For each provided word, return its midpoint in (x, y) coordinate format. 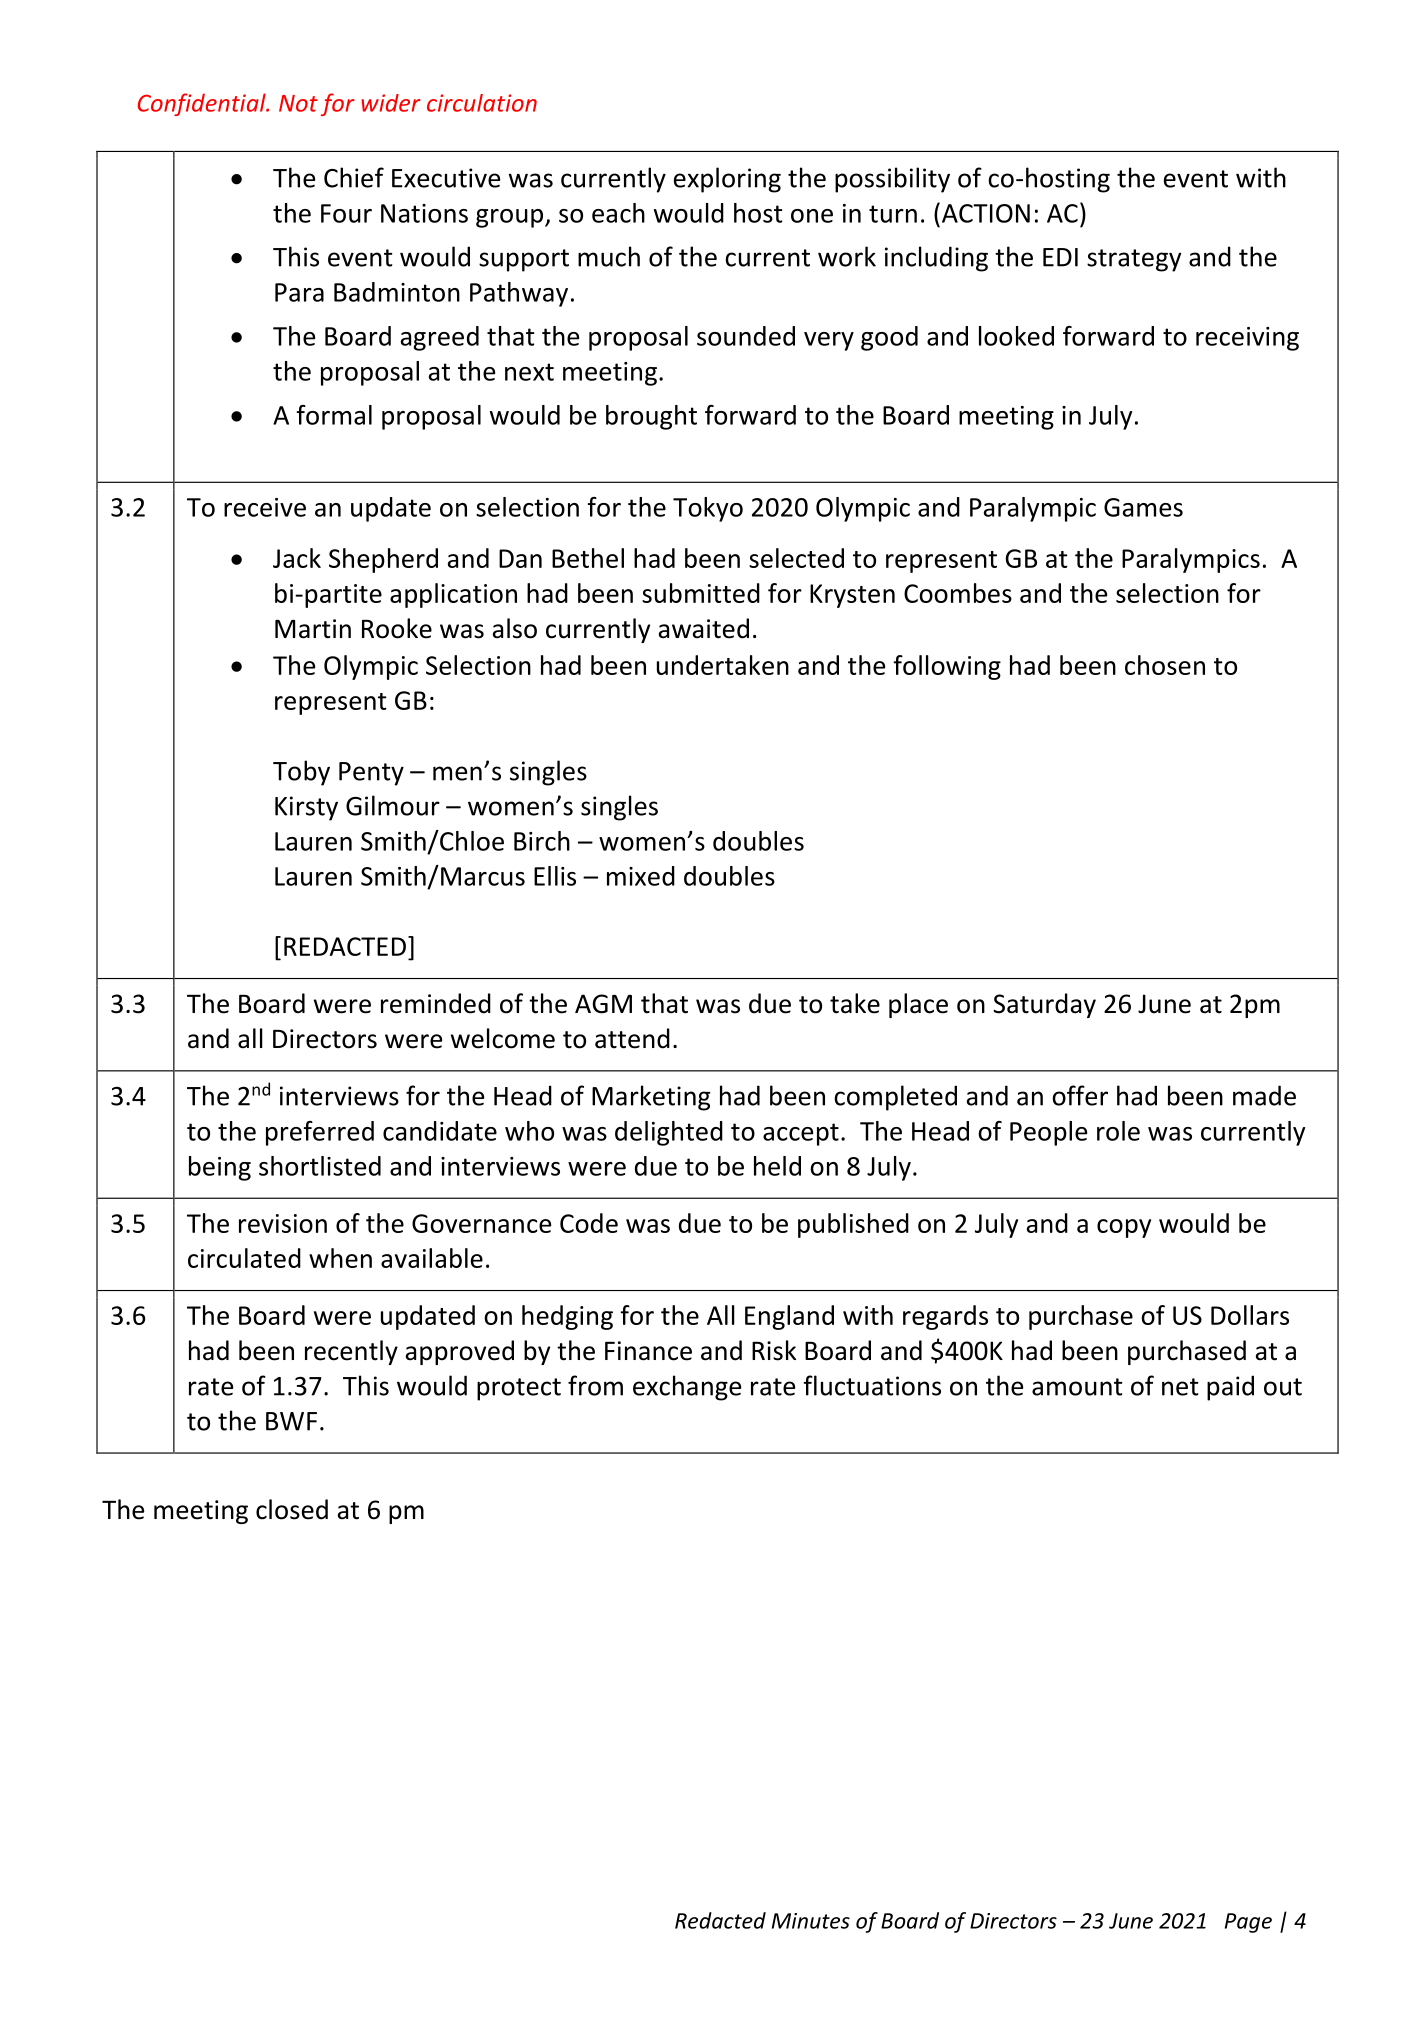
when (340, 1258)
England (789, 1317)
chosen (1165, 665)
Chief (354, 177)
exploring (727, 180)
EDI (1060, 257)
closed (292, 1509)
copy (1124, 1228)
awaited (704, 628)
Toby (301, 773)
